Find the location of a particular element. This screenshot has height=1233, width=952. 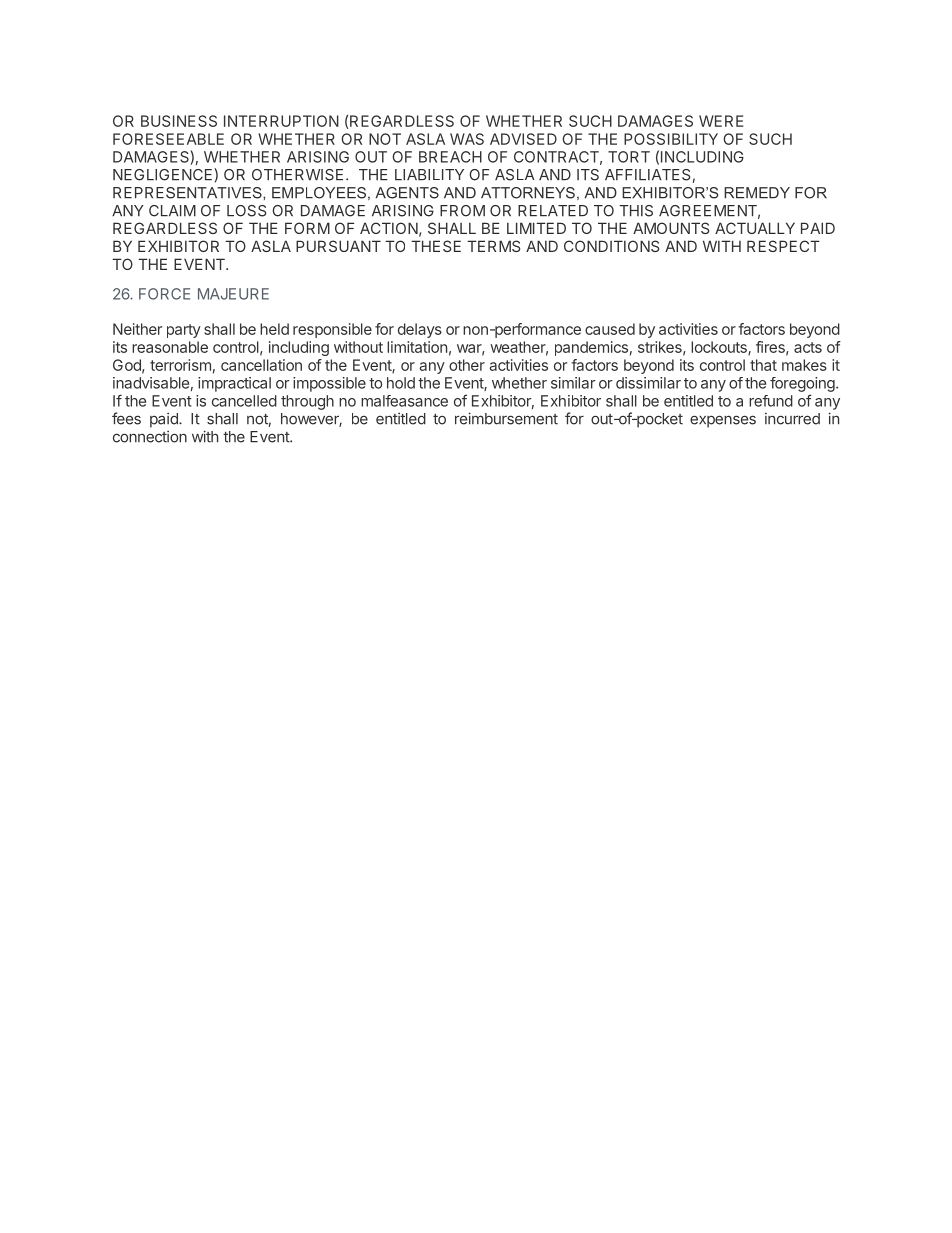

TERMS is located at coordinates (493, 246).
